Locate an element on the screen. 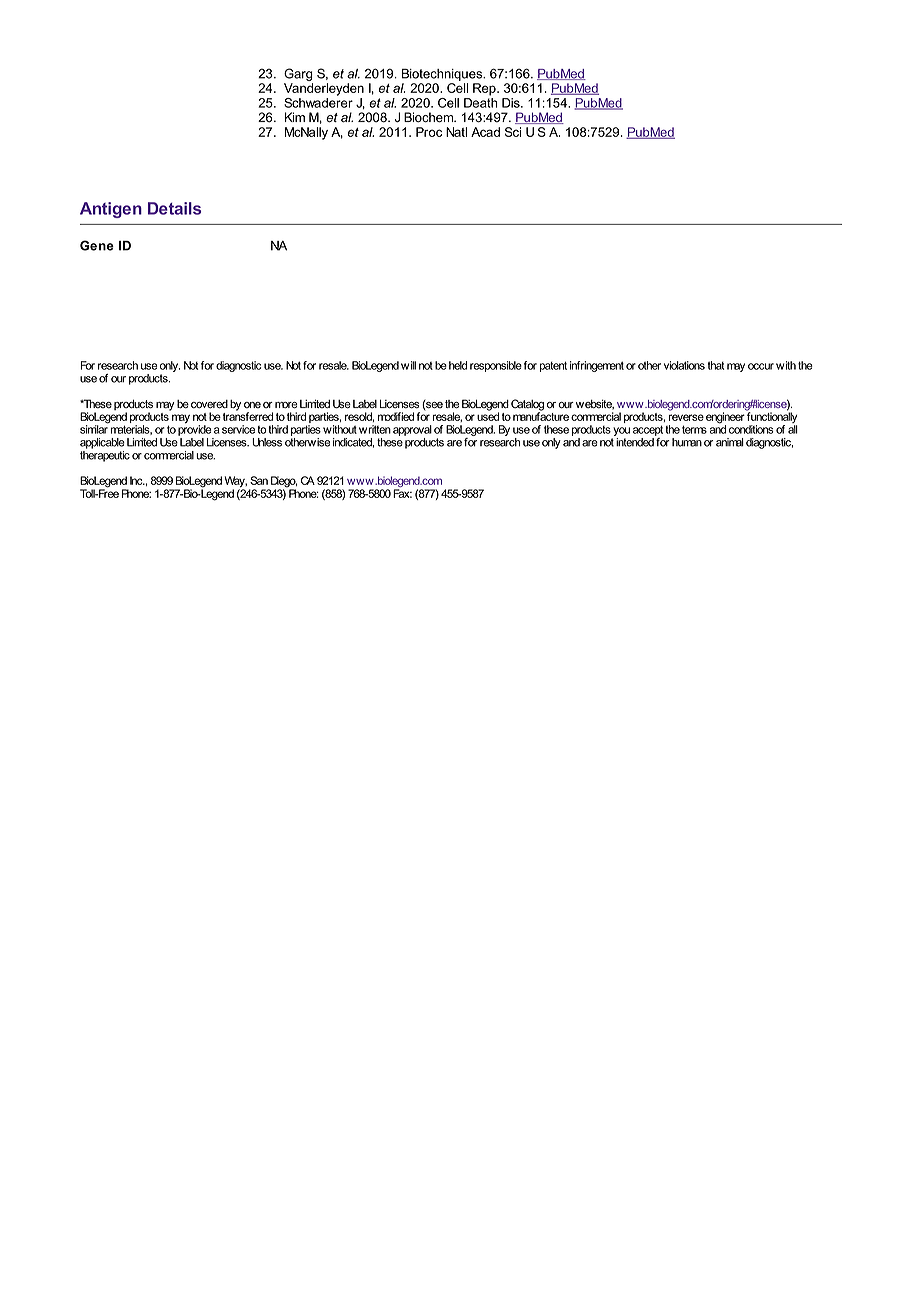  that is located at coordinates (716, 365).
